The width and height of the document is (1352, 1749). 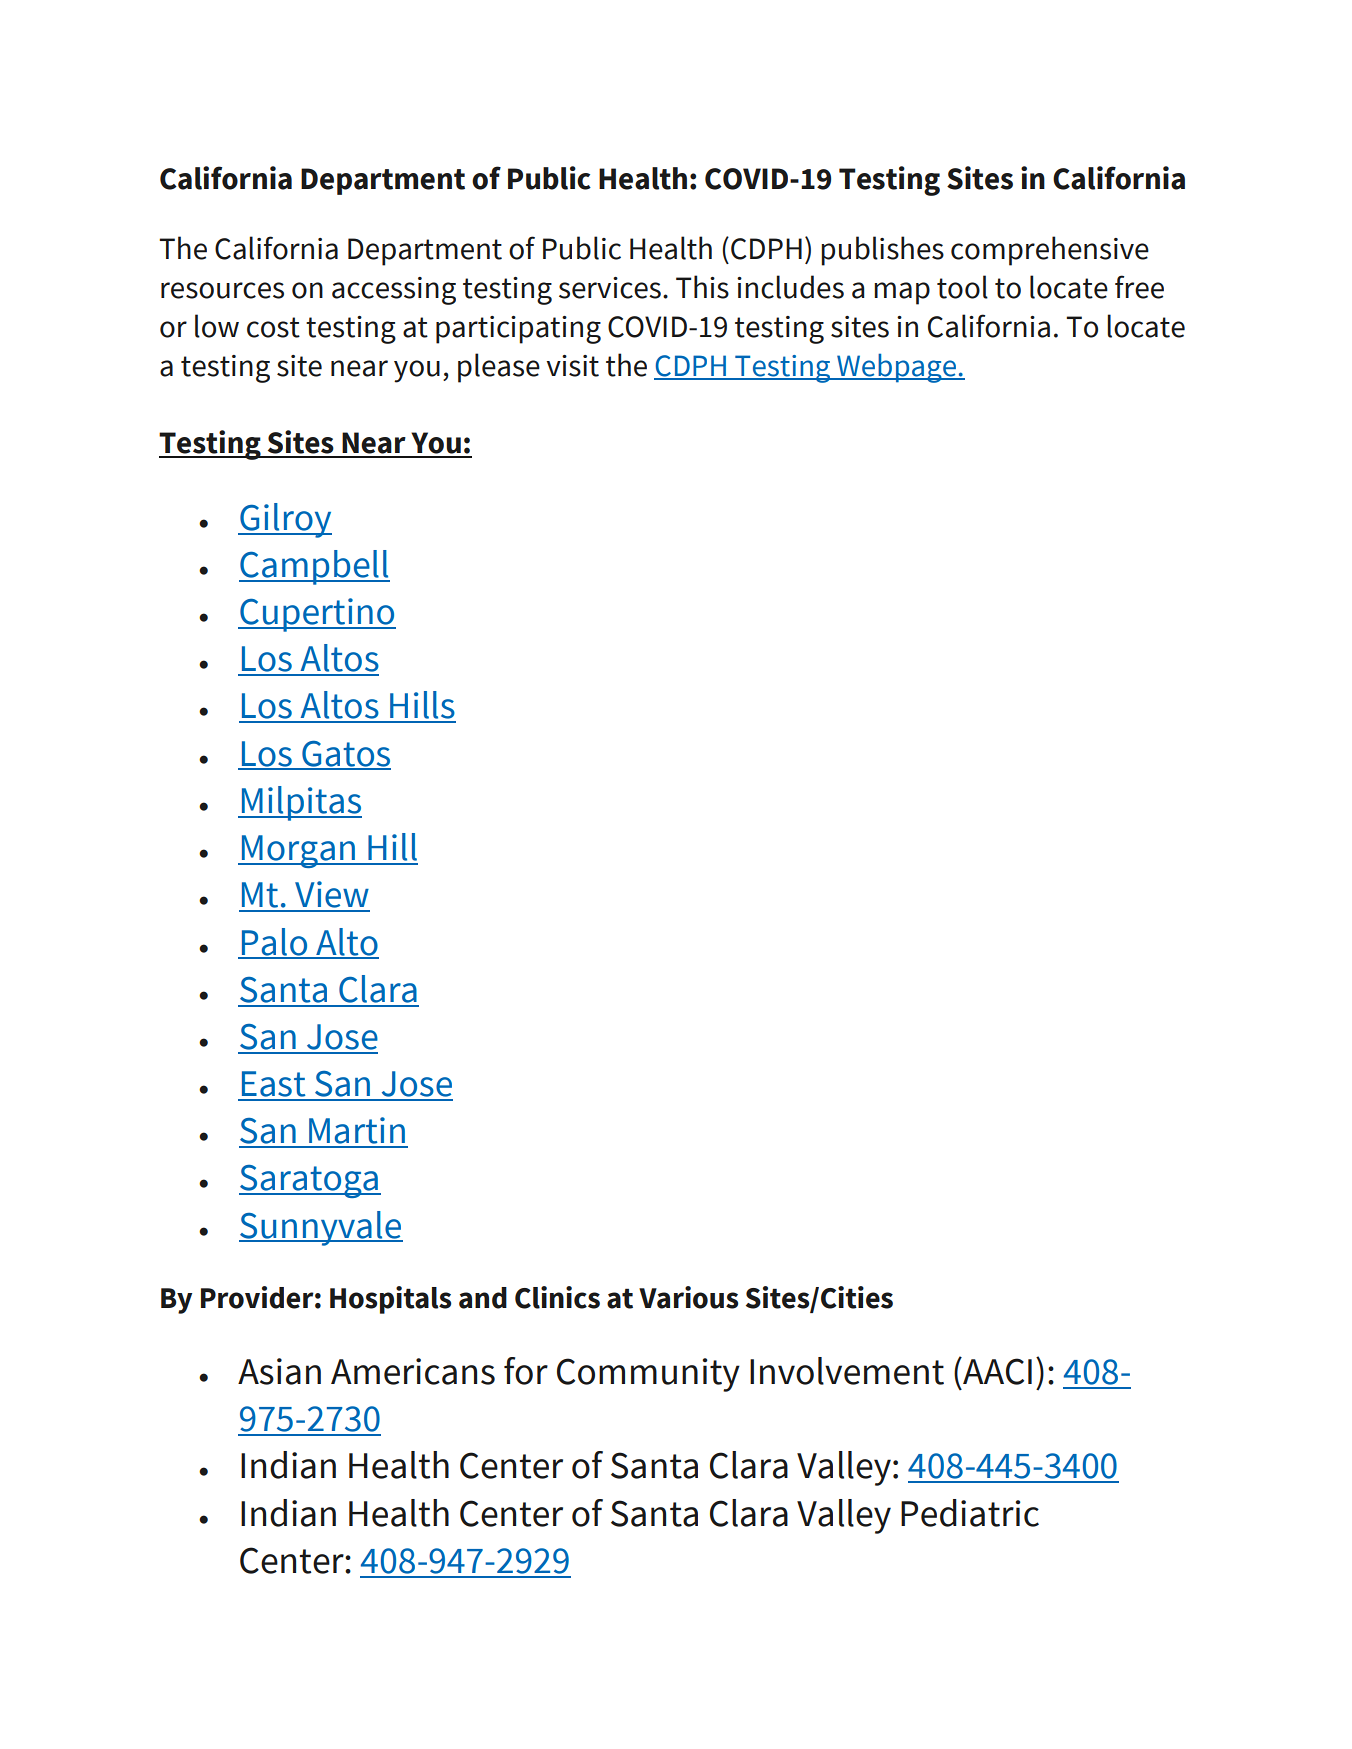 What do you see at coordinates (298, 851) in the document?
I see `Morgan` at bounding box center [298, 851].
